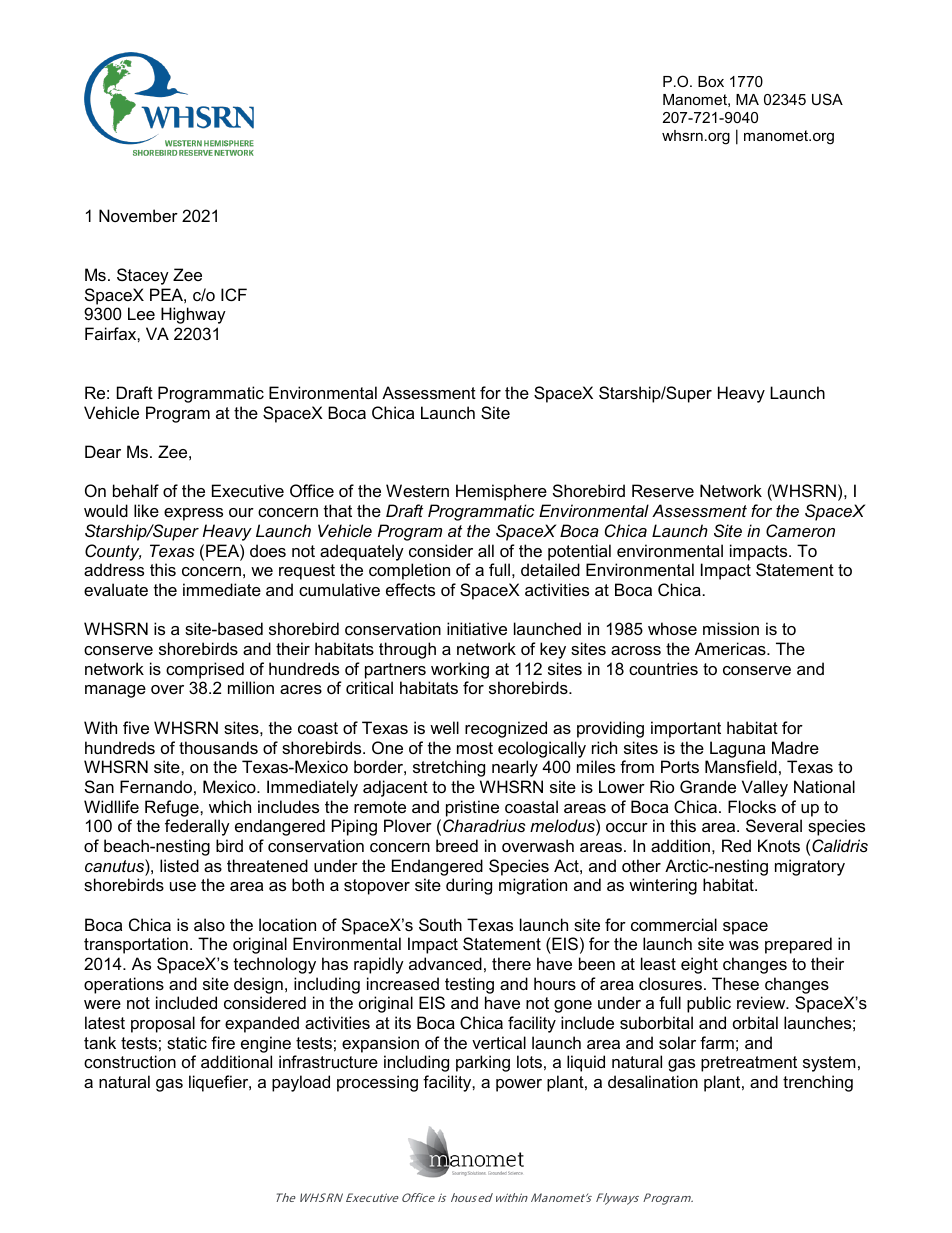 The height and width of the document is (1233, 952). I want to click on Highway, so click(193, 315).
